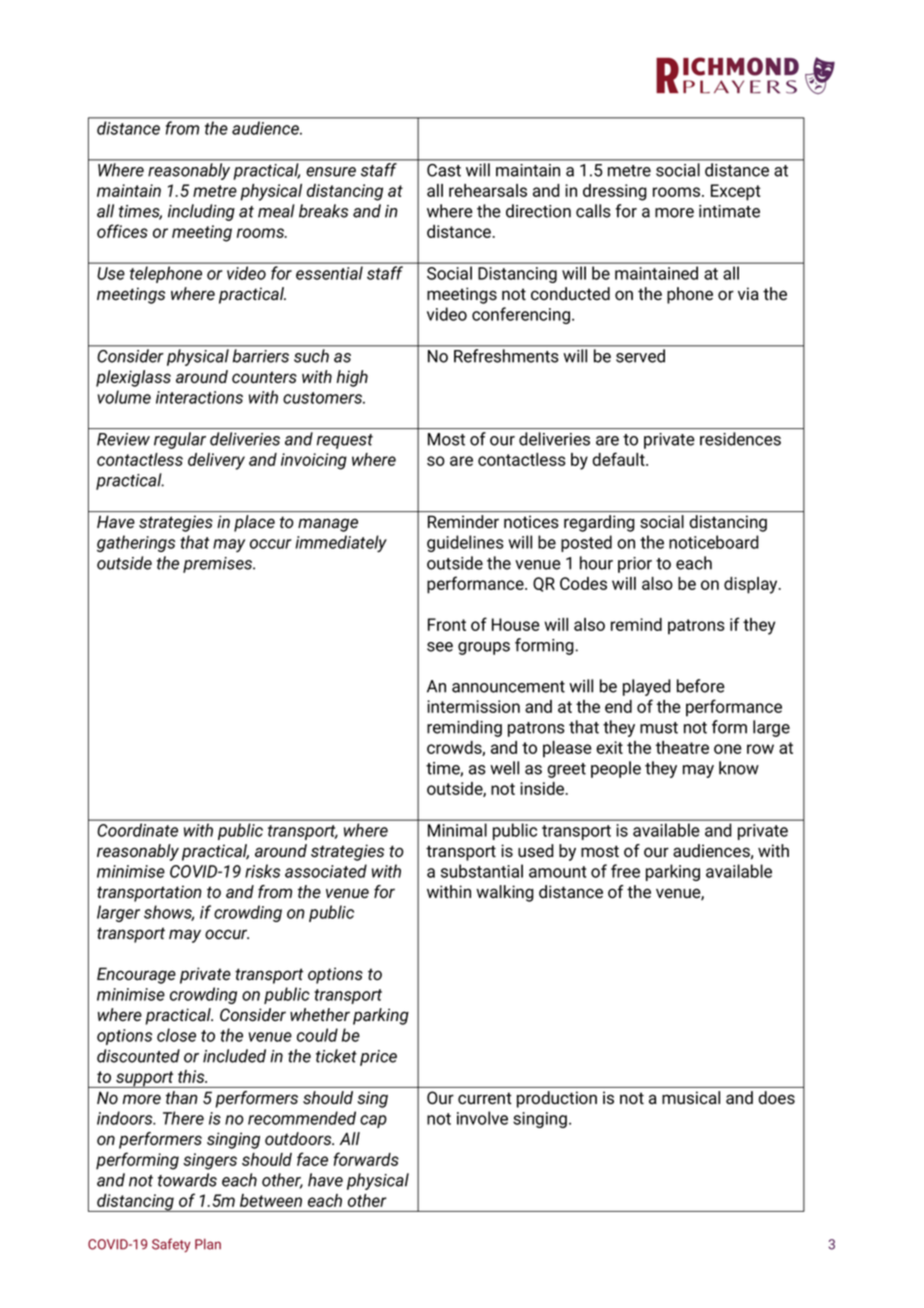  What do you see at coordinates (262, 871) in the document?
I see `risks` at bounding box center [262, 871].
